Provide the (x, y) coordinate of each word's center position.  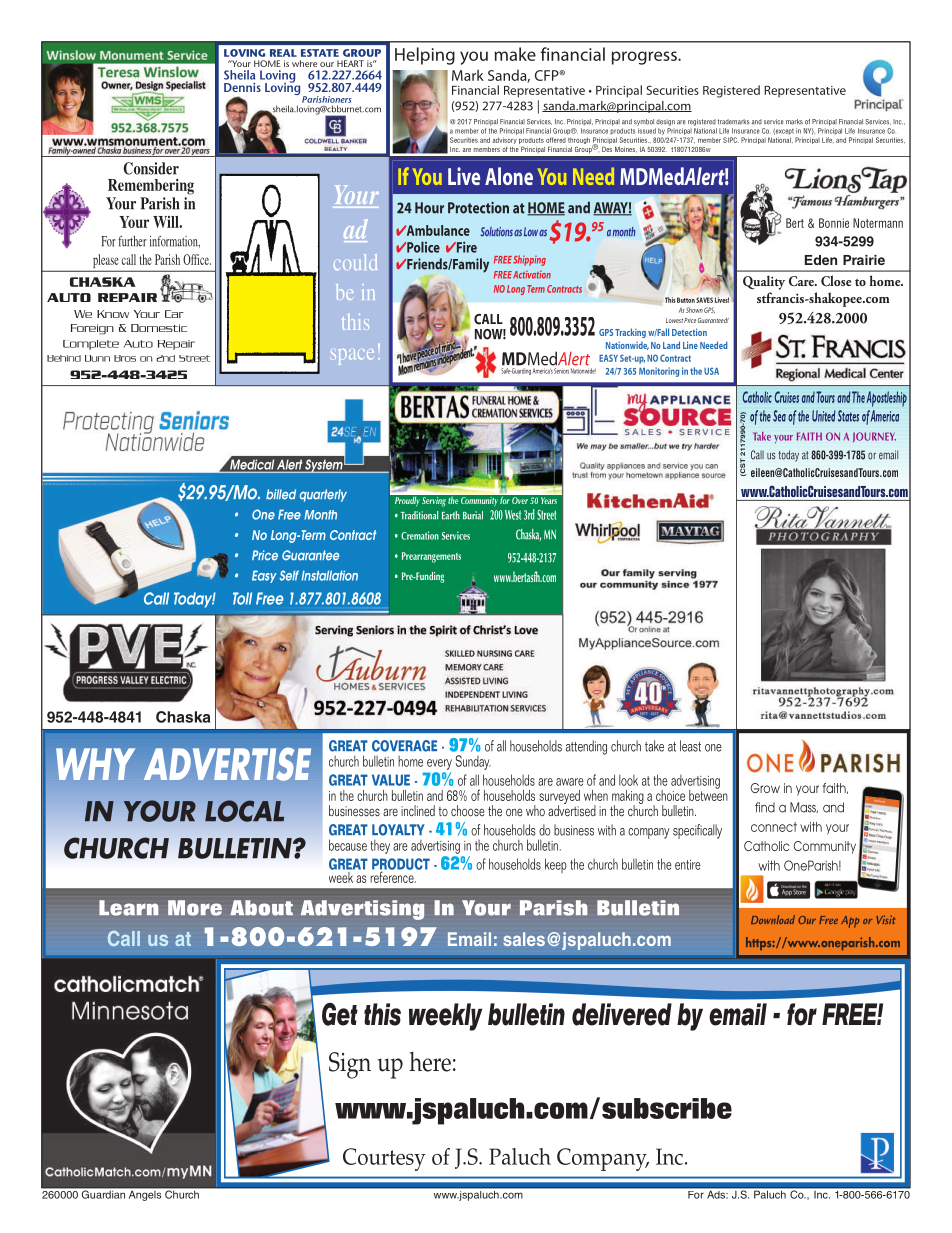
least (690, 746)
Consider (151, 168)
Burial (473, 515)
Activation (532, 275)
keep (556, 865)
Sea (779, 416)
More (195, 908)
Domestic (159, 328)
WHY (95, 764)
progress (645, 58)
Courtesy (384, 1159)
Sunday (473, 762)
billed (281, 494)
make (515, 54)
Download (773, 919)
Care (802, 281)
